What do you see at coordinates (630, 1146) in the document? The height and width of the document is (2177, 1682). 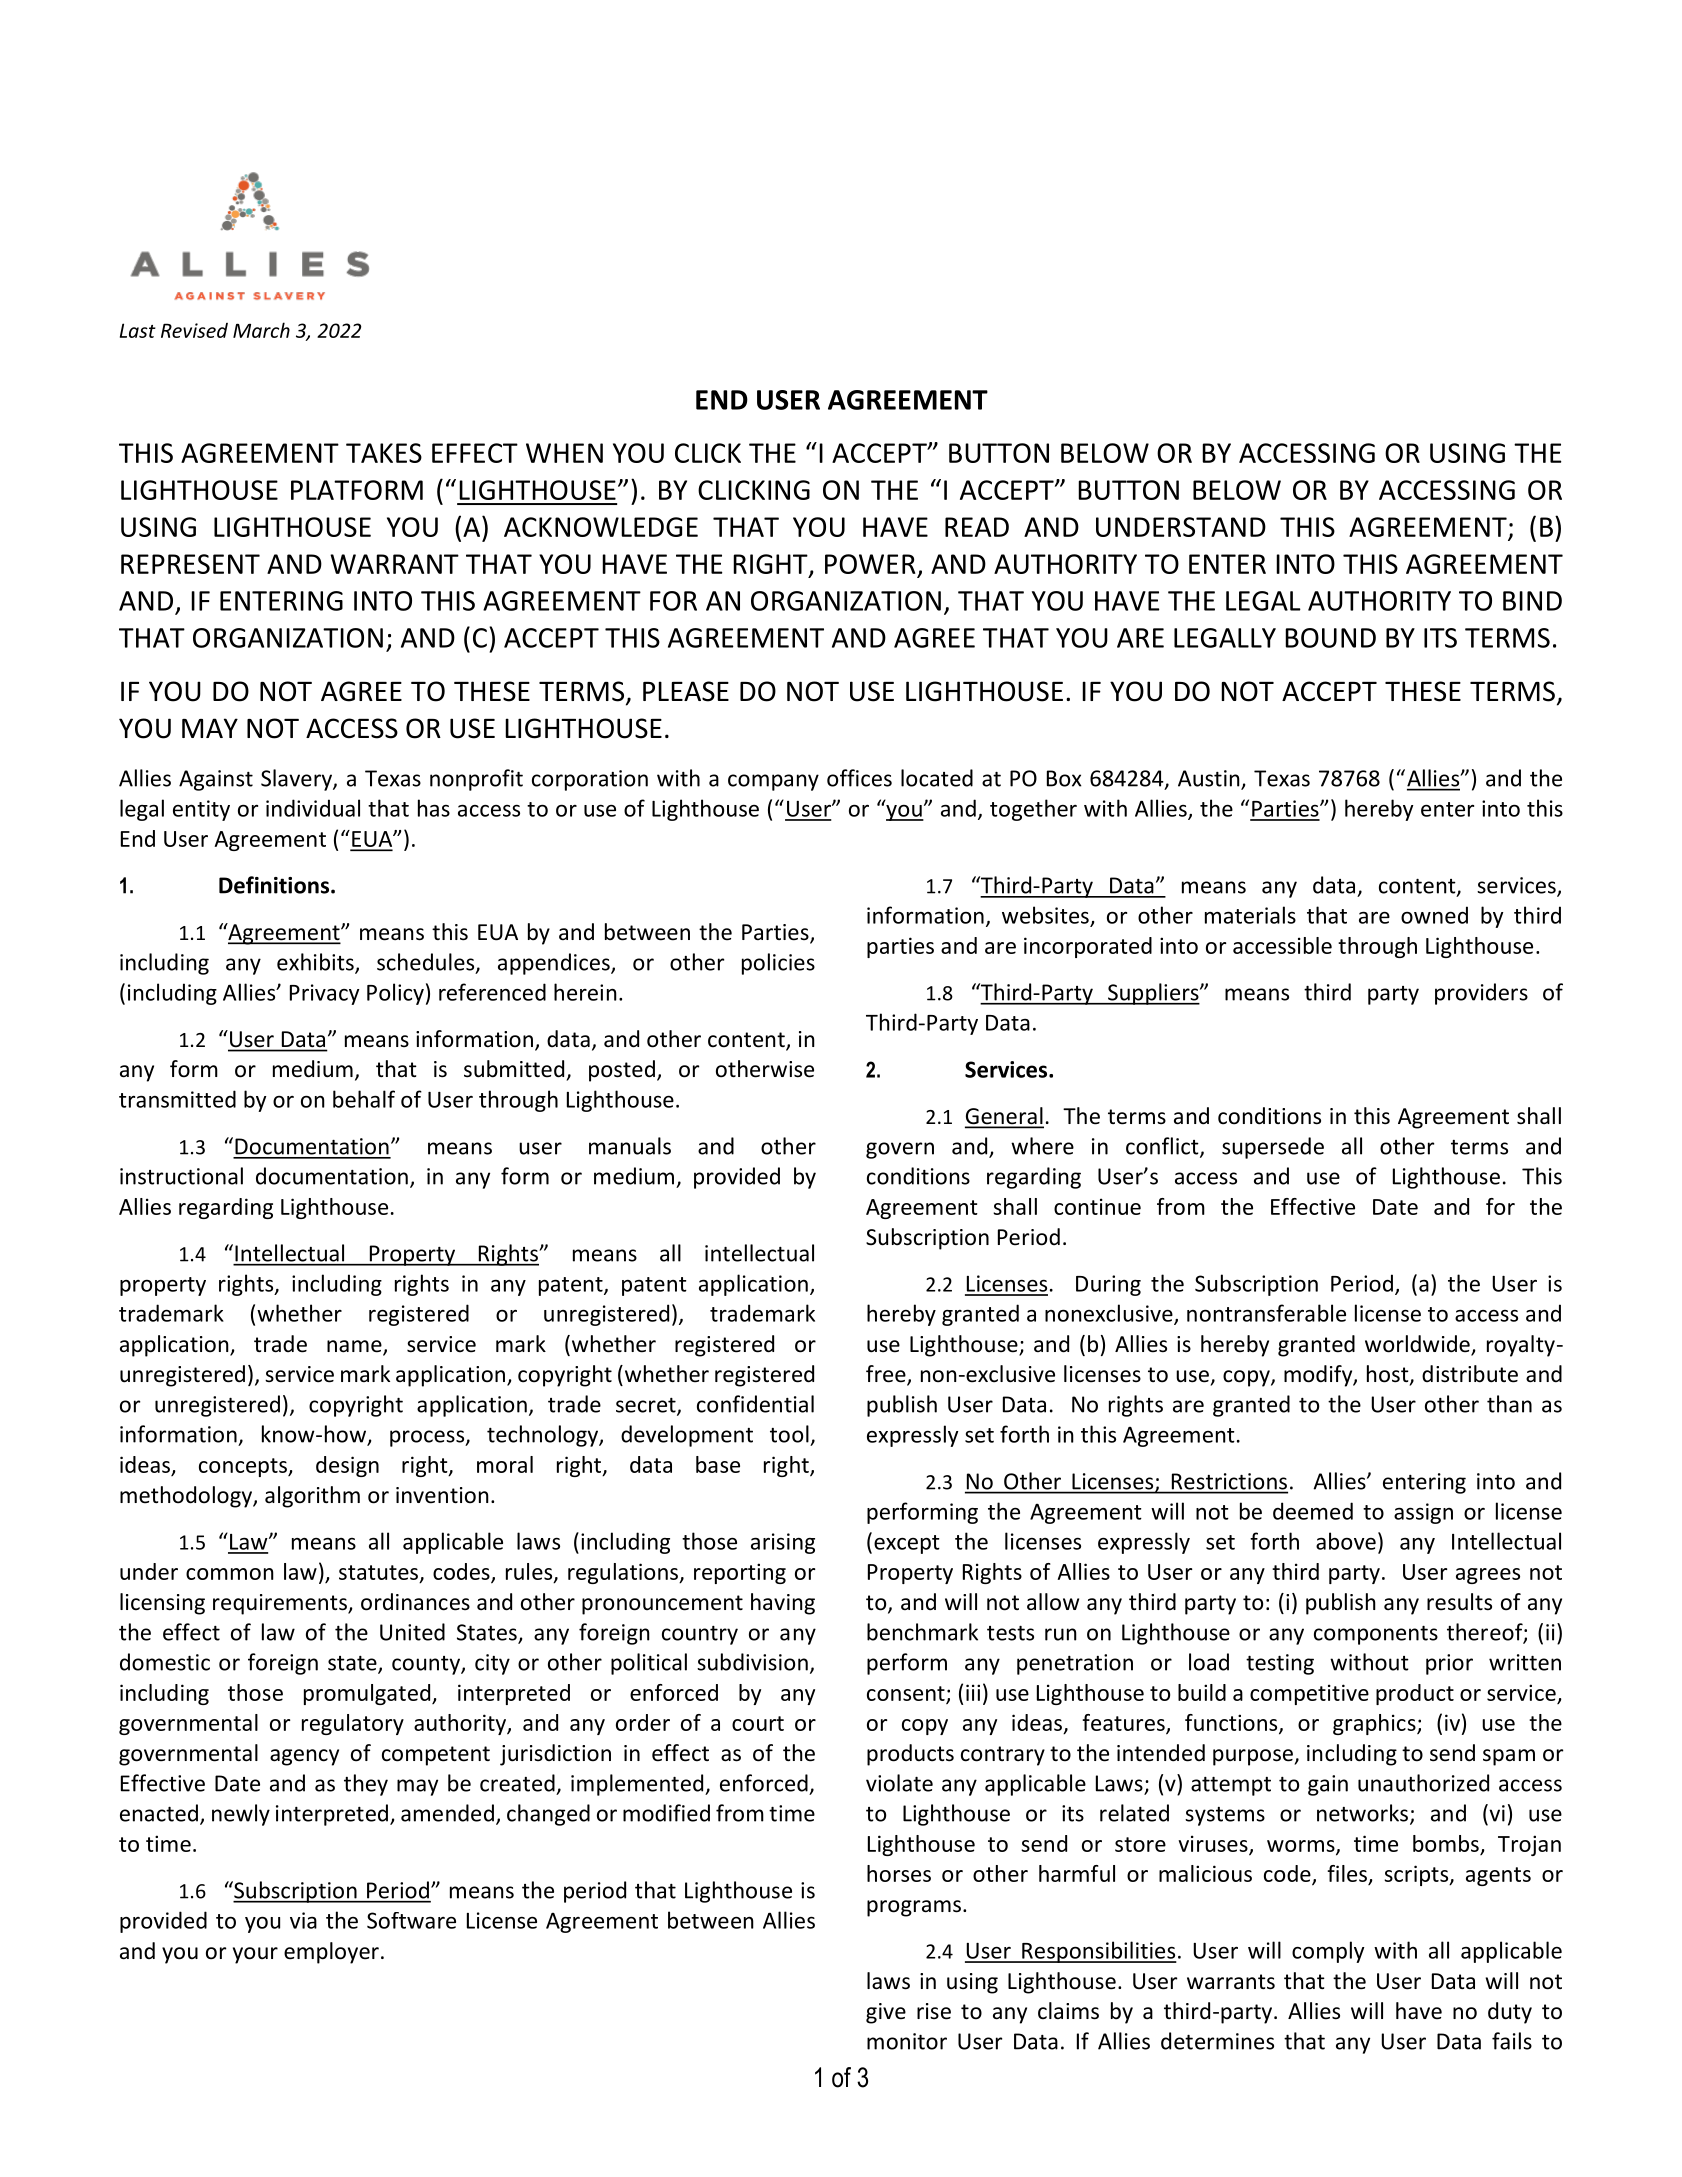 I see `manuals` at bounding box center [630, 1146].
